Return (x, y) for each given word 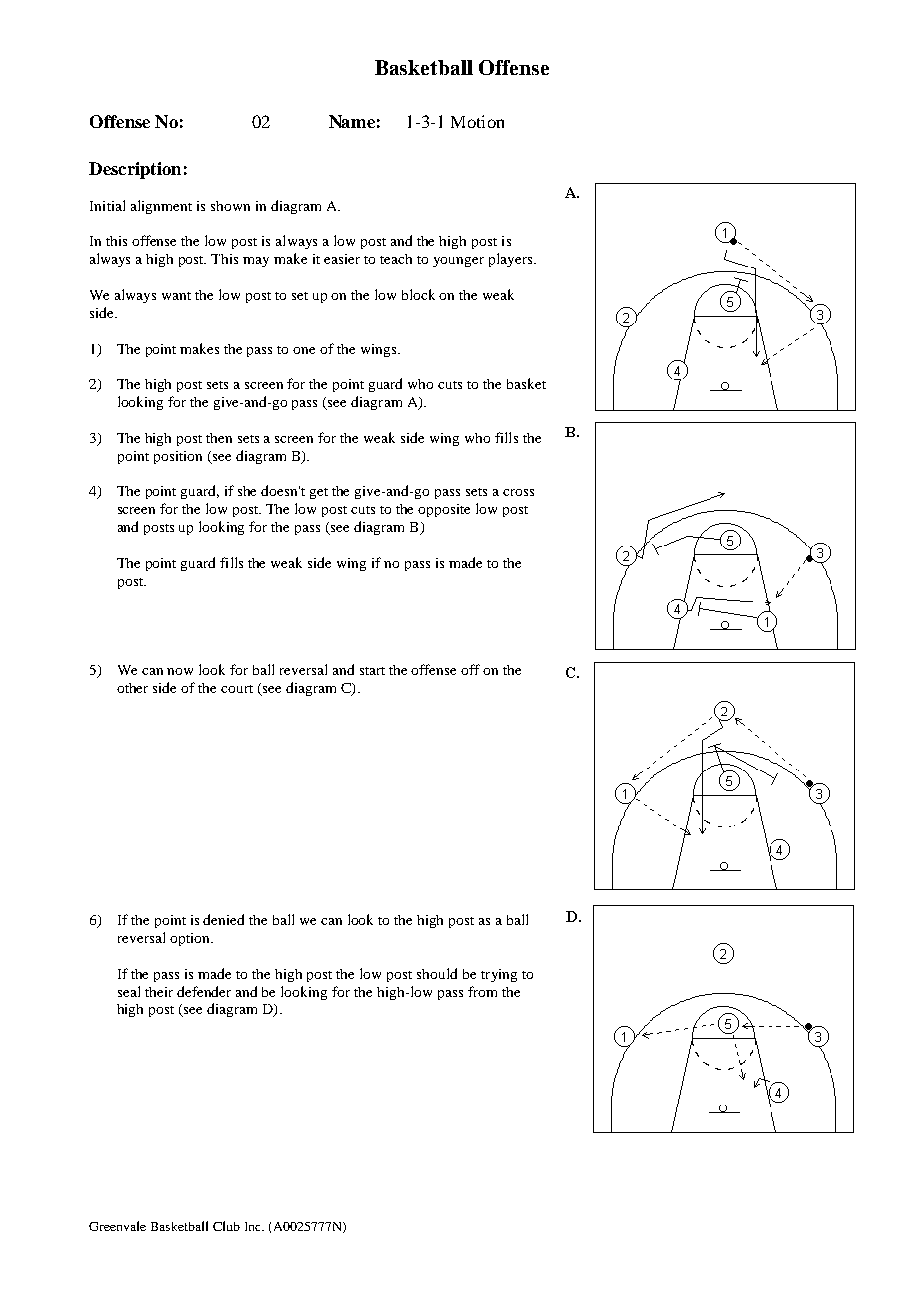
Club (226, 1226)
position (178, 457)
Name (352, 121)
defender (204, 991)
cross (518, 492)
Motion (477, 121)
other (132, 688)
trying (499, 975)
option (191, 939)
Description (135, 170)
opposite (444, 510)
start (372, 671)
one (304, 350)
